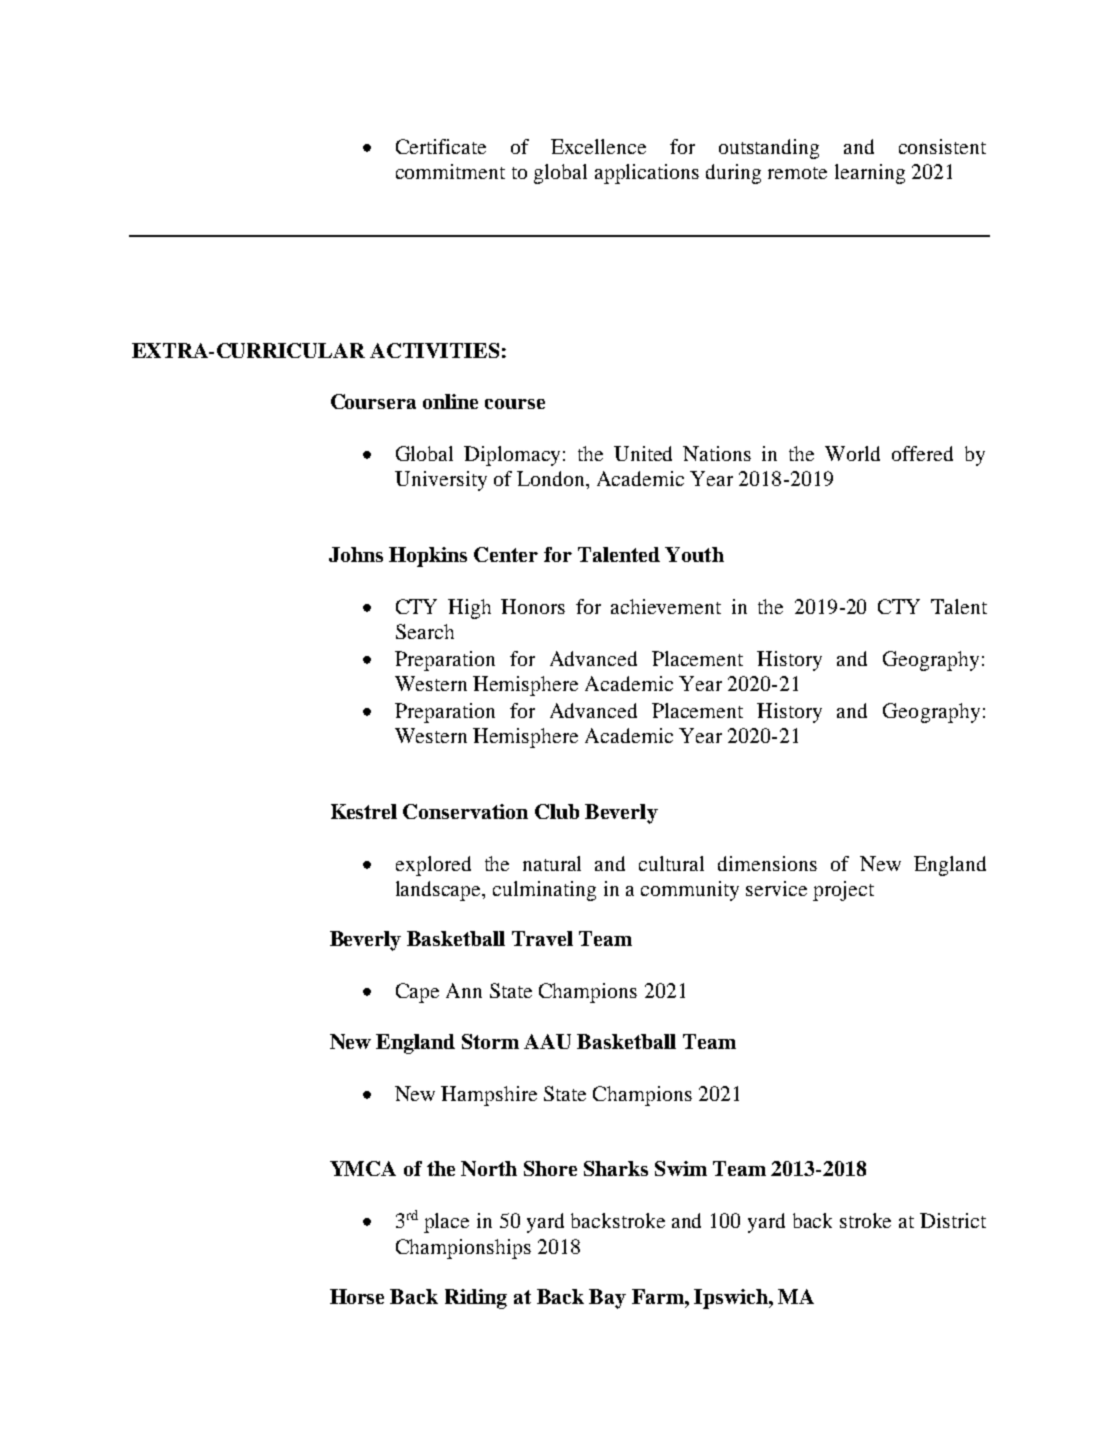 The height and width of the screenshot is (1447, 1118). What do you see at coordinates (953, 1220) in the screenshot?
I see `District` at bounding box center [953, 1220].
